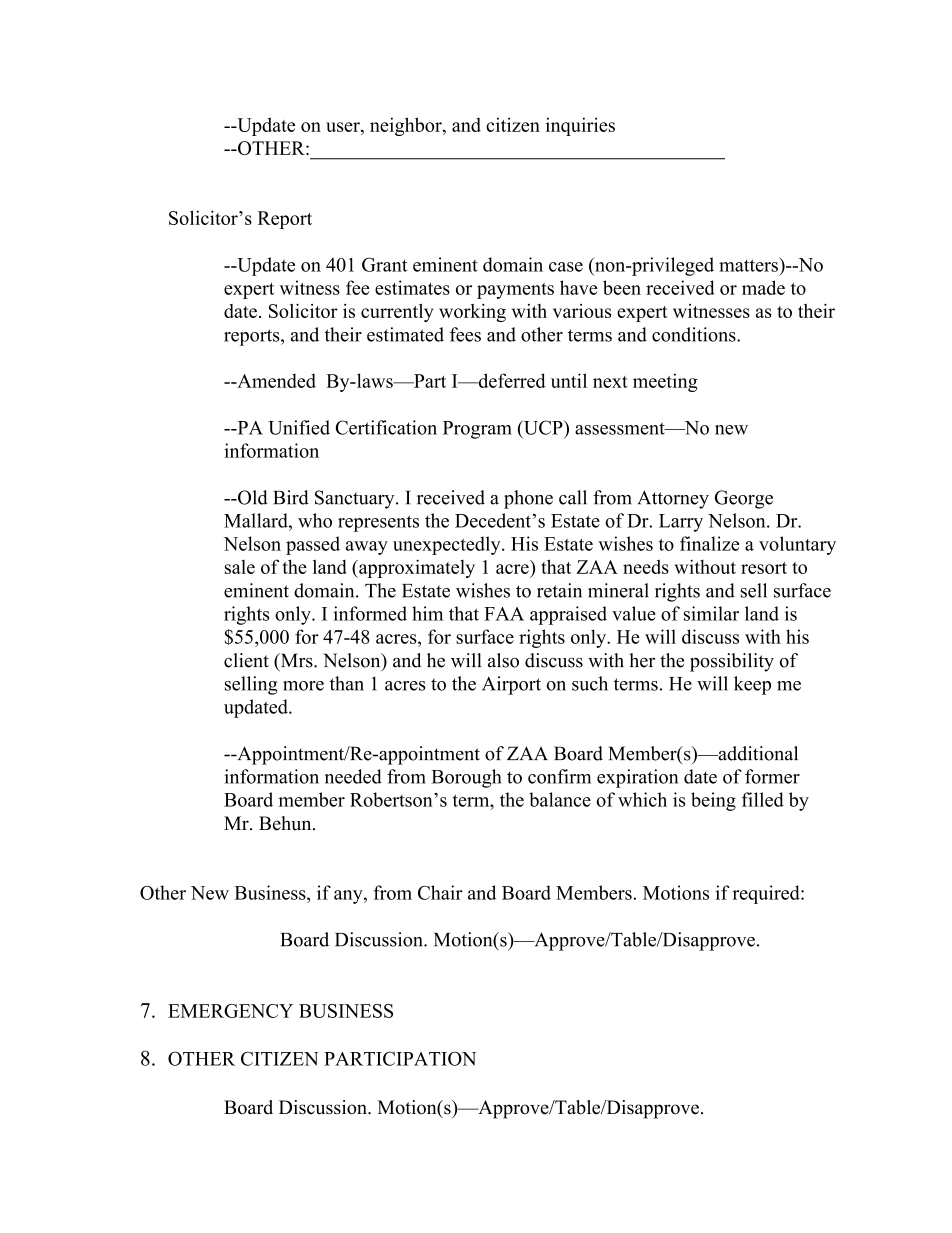  I want to click on Chair, so click(440, 892).
